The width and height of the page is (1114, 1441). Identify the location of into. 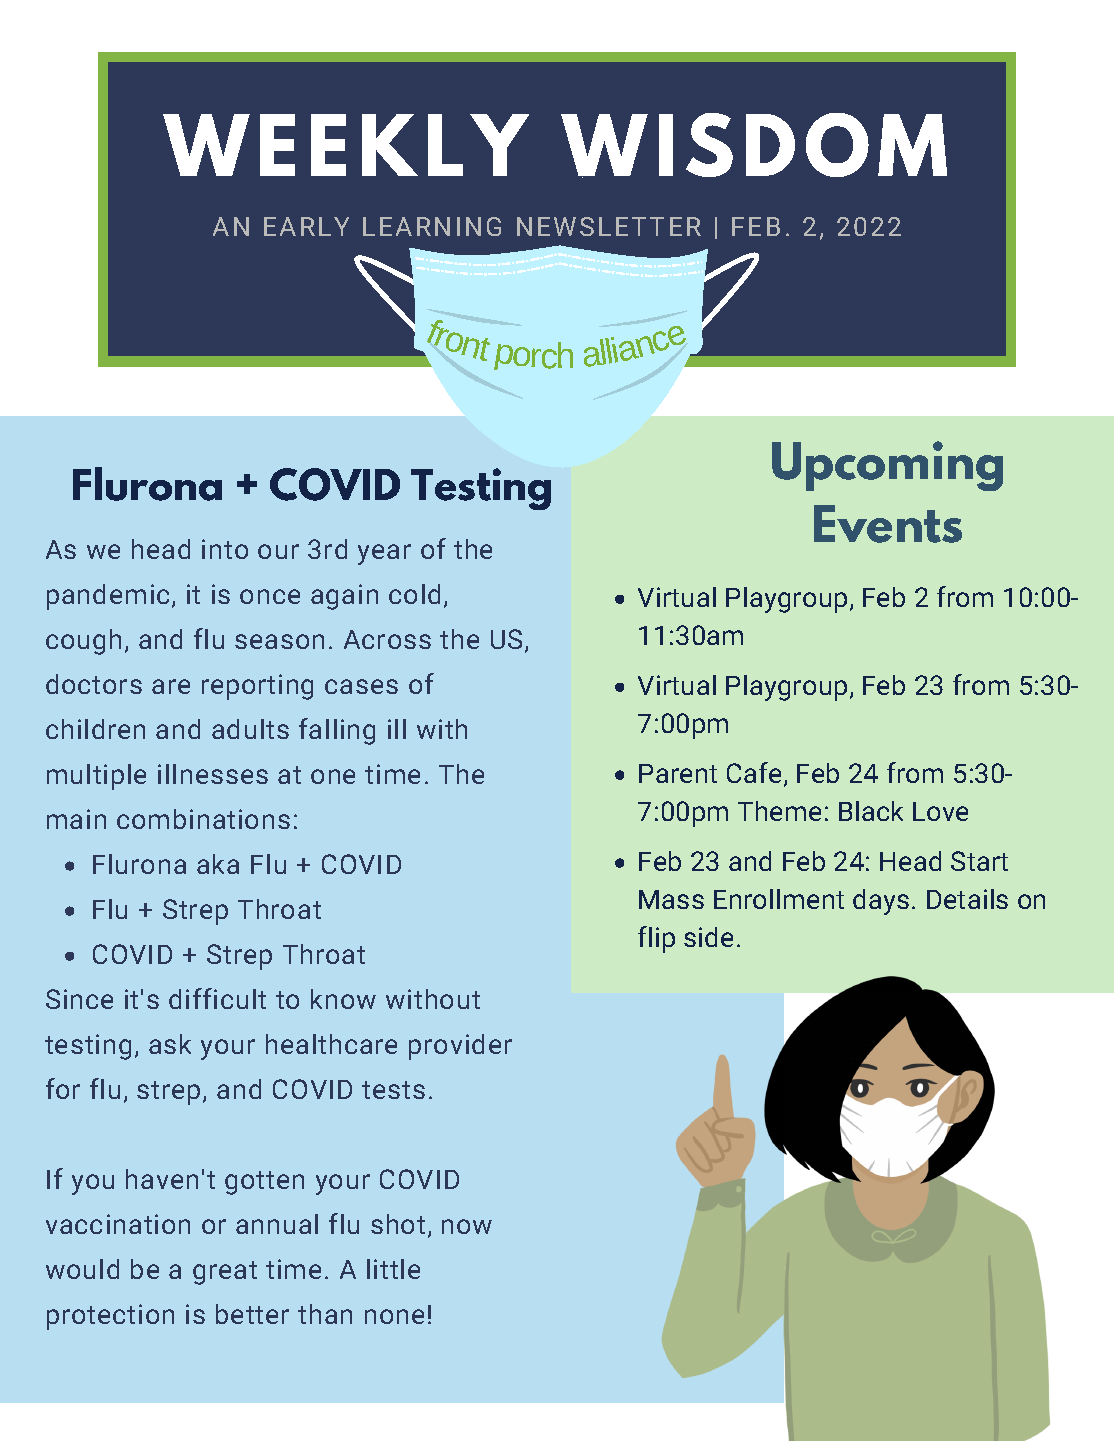
(225, 549).
